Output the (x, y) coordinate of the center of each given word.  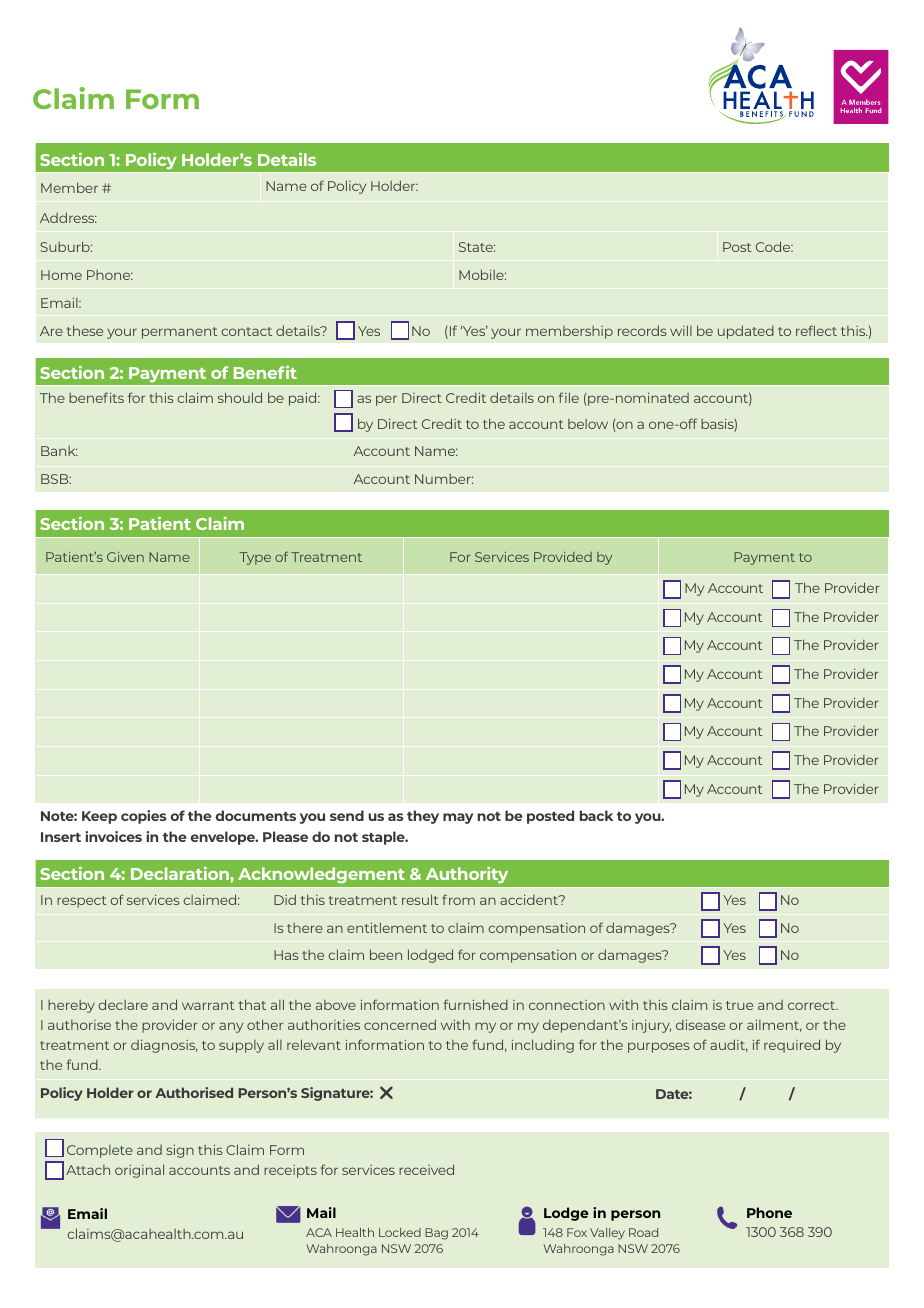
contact (246, 331)
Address (68, 217)
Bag (436, 1234)
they (423, 817)
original (139, 1171)
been (386, 954)
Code (774, 246)
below (588, 424)
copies (144, 817)
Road (643, 1232)
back (596, 815)
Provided (563, 557)
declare (123, 1004)
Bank (59, 451)
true (739, 1005)
